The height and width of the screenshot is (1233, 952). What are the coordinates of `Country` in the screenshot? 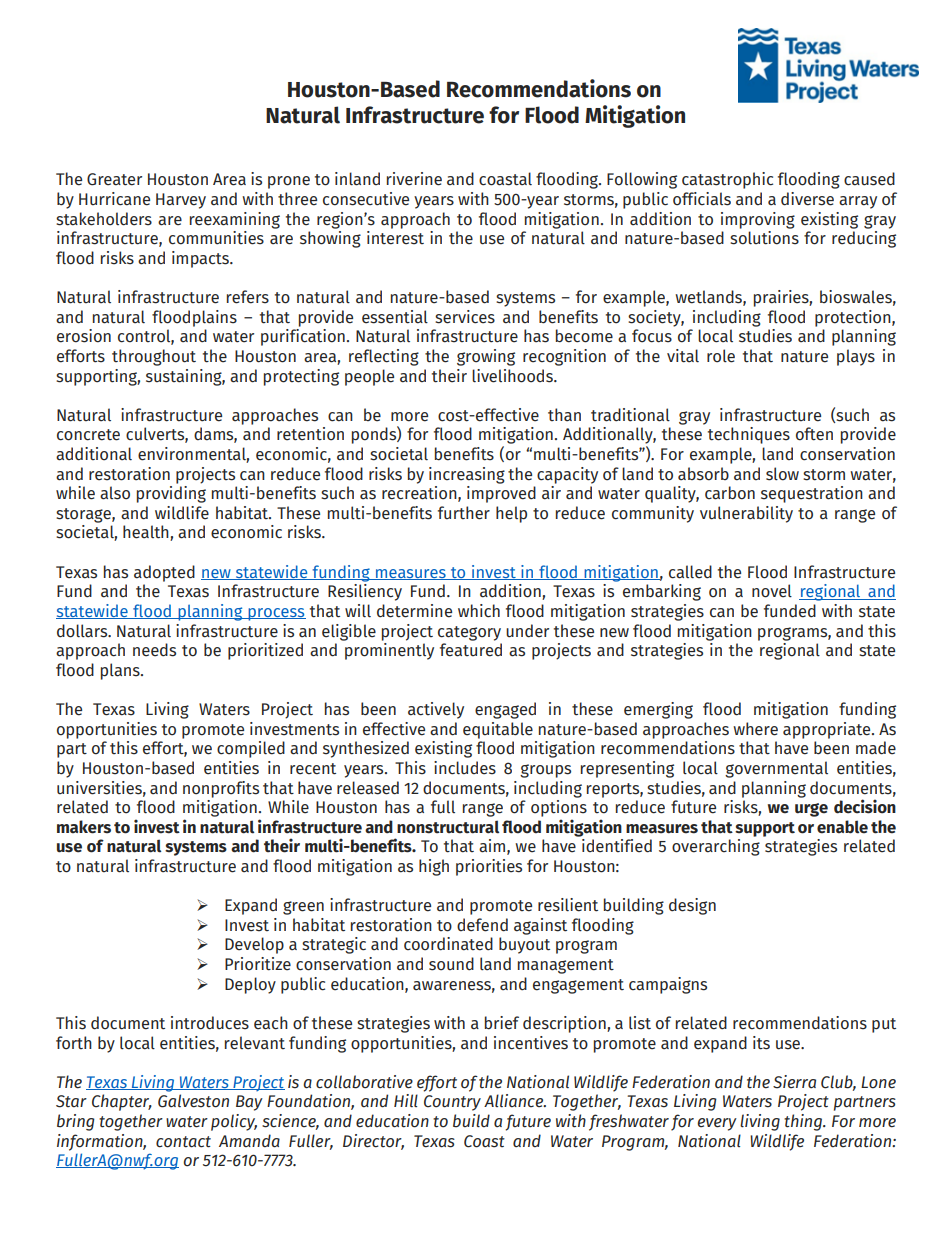 It's located at (452, 1103).
